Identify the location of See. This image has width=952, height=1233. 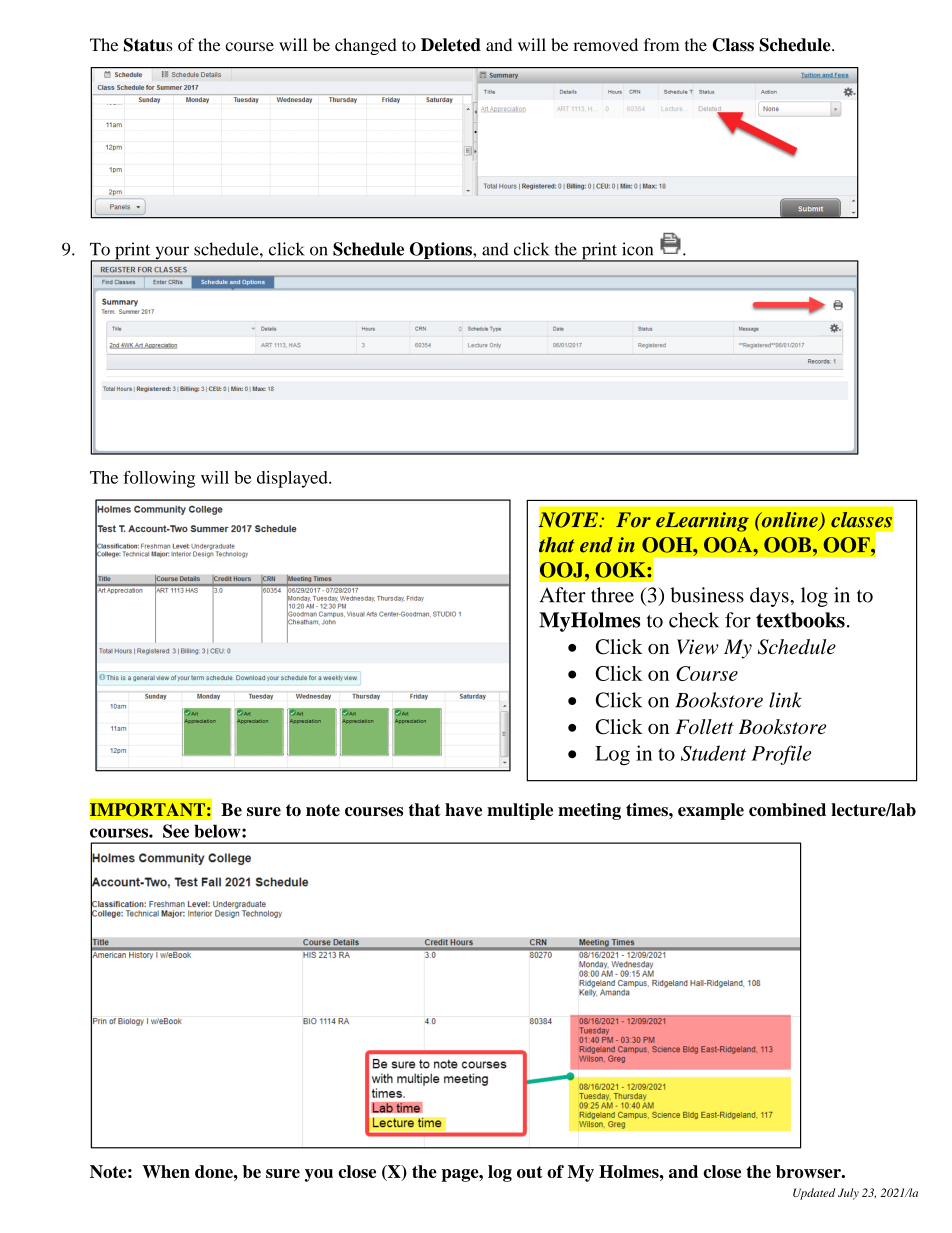
(176, 831).
